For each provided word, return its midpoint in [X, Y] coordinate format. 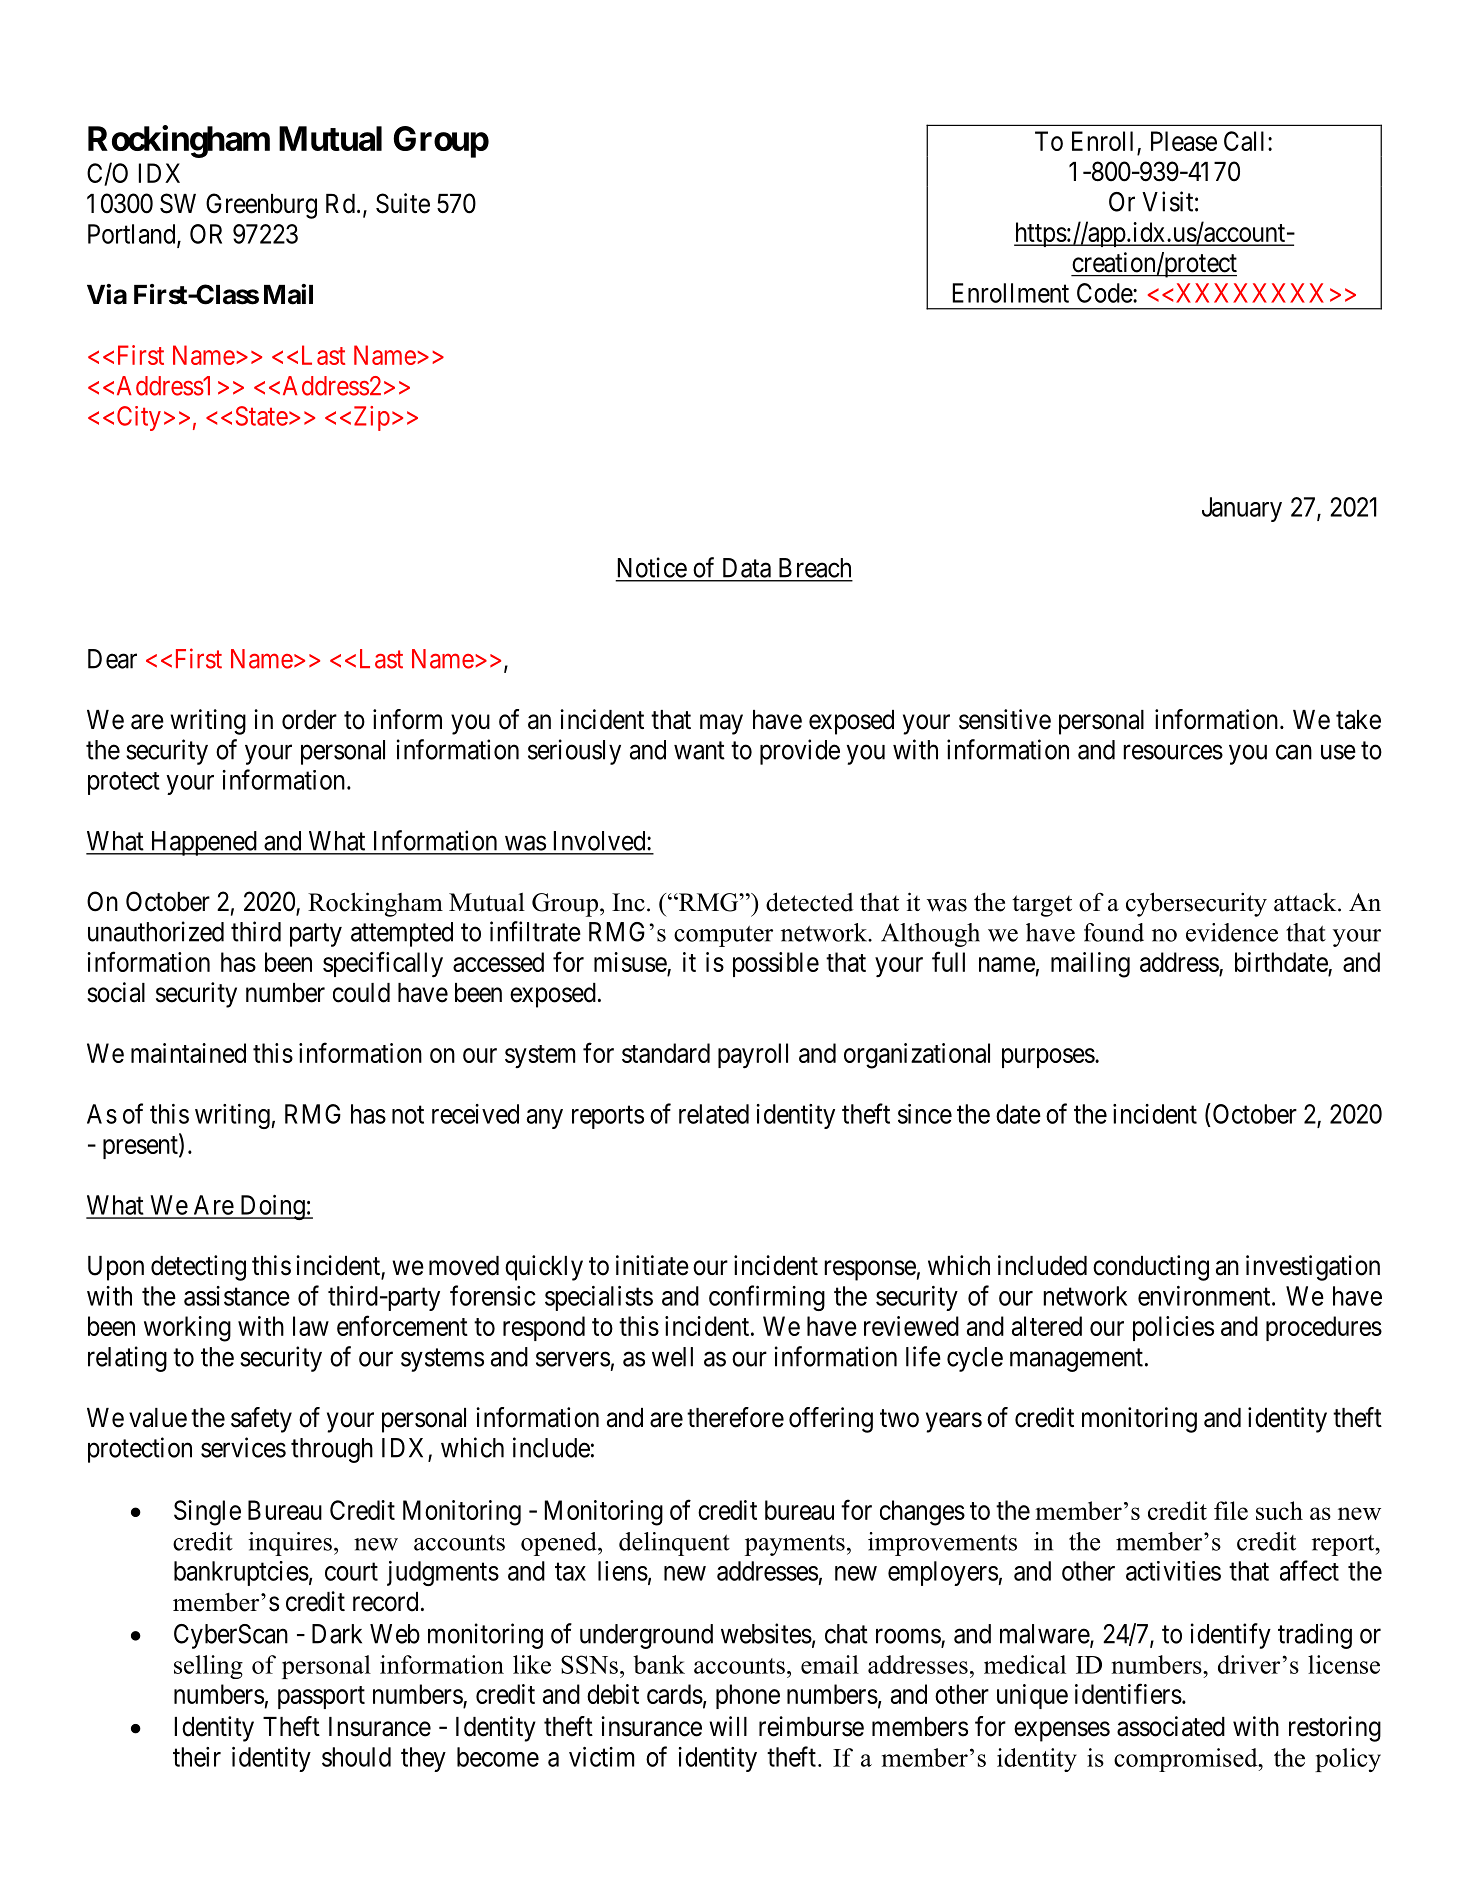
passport [321, 1697]
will [728, 1726]
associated [1171, 1726]
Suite [403, 203]
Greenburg [261, 206]
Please [1184, 141]
